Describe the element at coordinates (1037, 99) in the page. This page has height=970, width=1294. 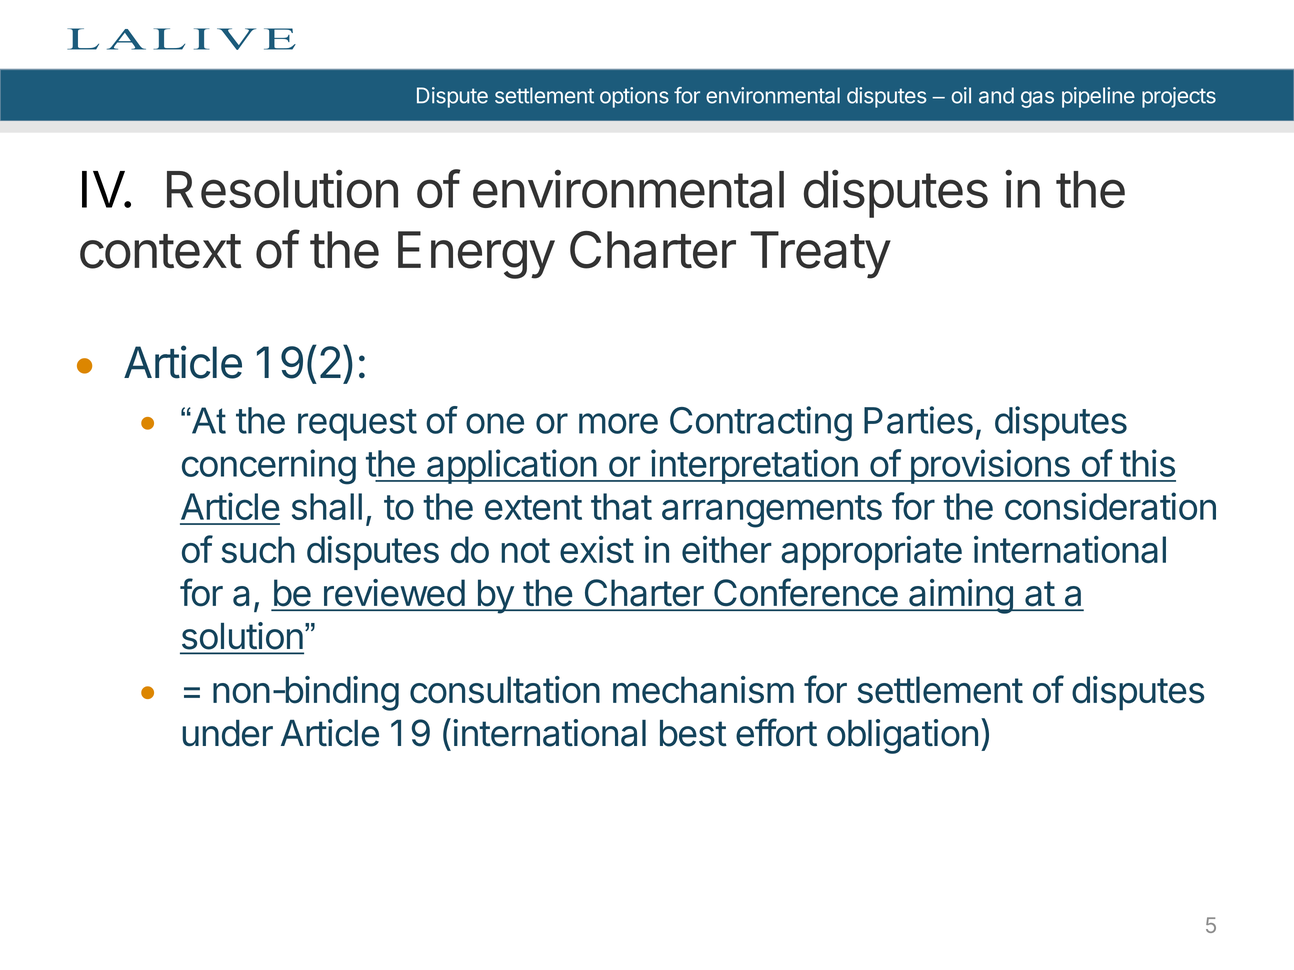
I see `gas` at that location.
